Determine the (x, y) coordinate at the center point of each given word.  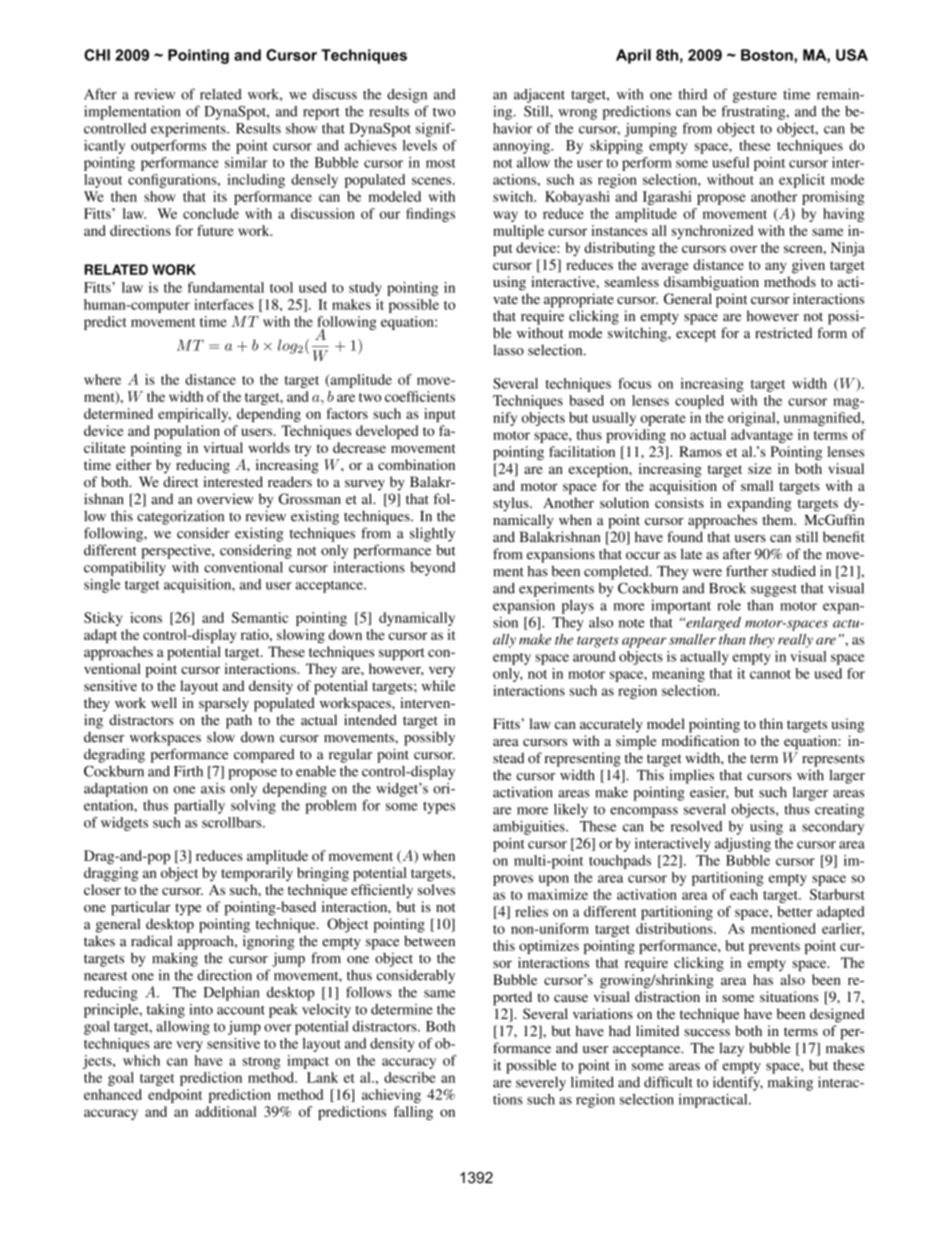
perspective (177, 552)
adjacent (539, 95)
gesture (755, 96)
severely (541, 1084)
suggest (774, 590)
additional (226, 1111)
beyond (432, 569)
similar (246, 162)
